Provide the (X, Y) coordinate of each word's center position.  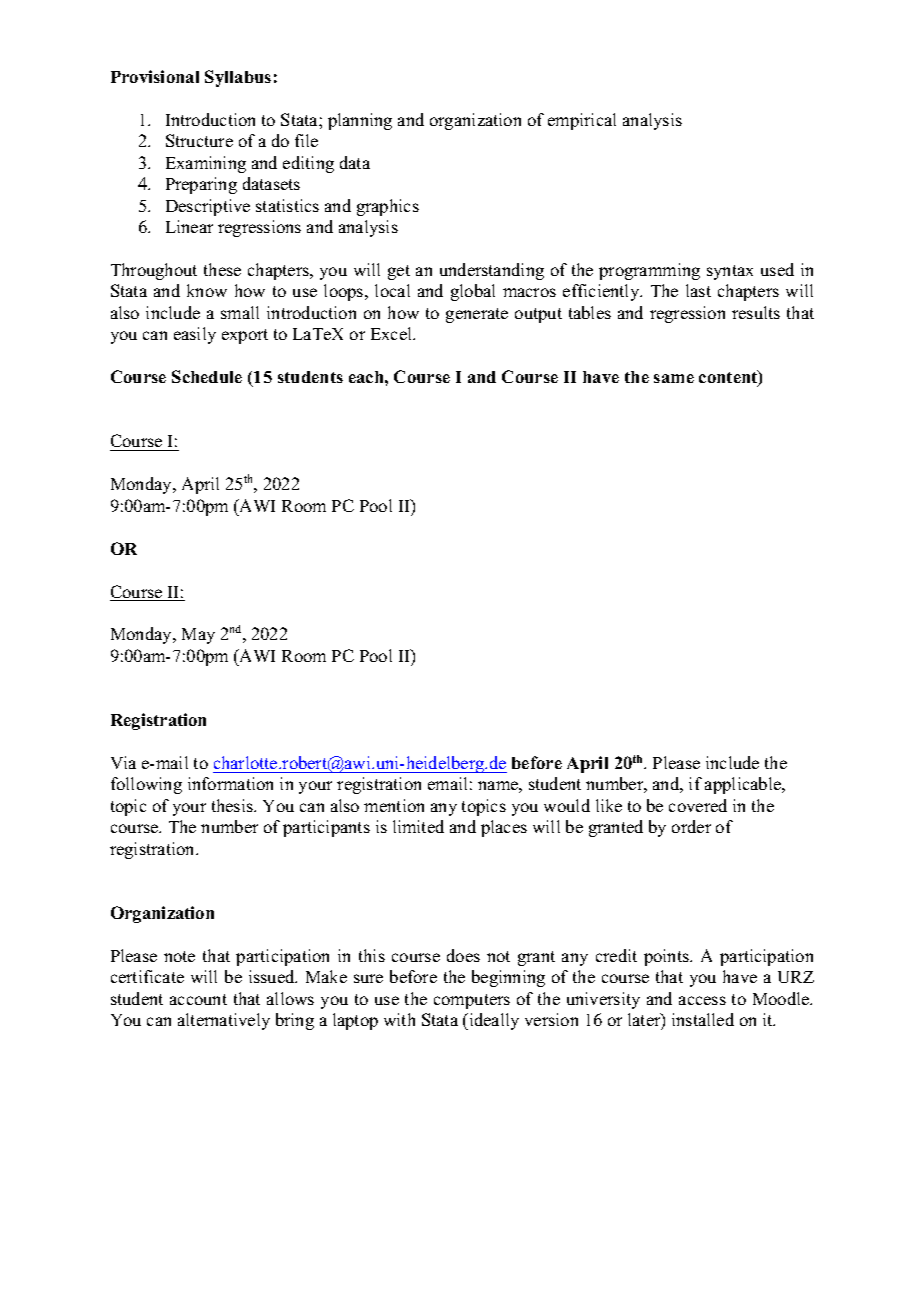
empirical (582, 121)
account (198, 999)
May (198, 636)
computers (472, 1001)
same (674, 378)
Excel (393, 333)
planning (360, 121)
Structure (199, 140)
